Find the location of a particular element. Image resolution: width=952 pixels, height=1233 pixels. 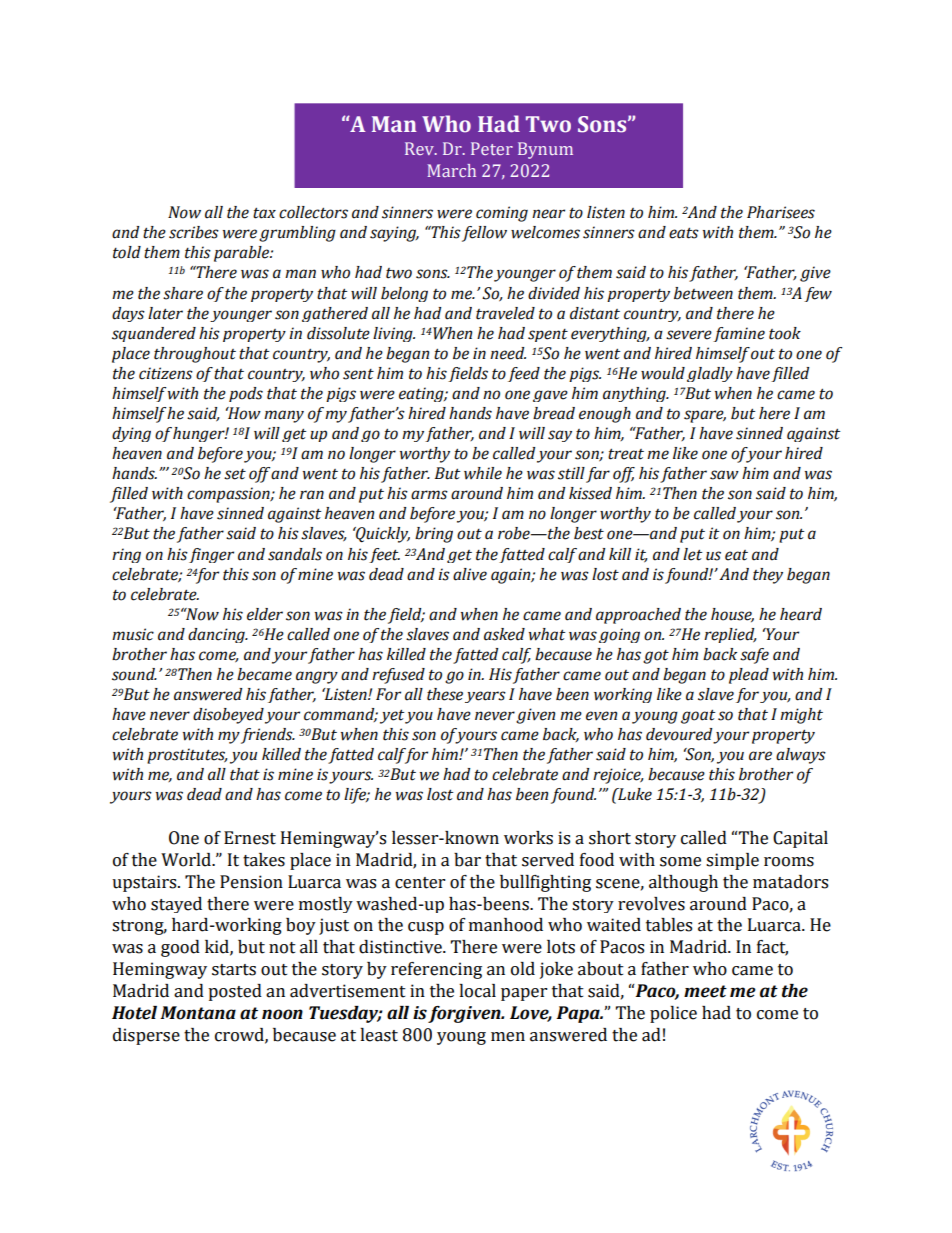

years is located at coordinates (485, 697).
